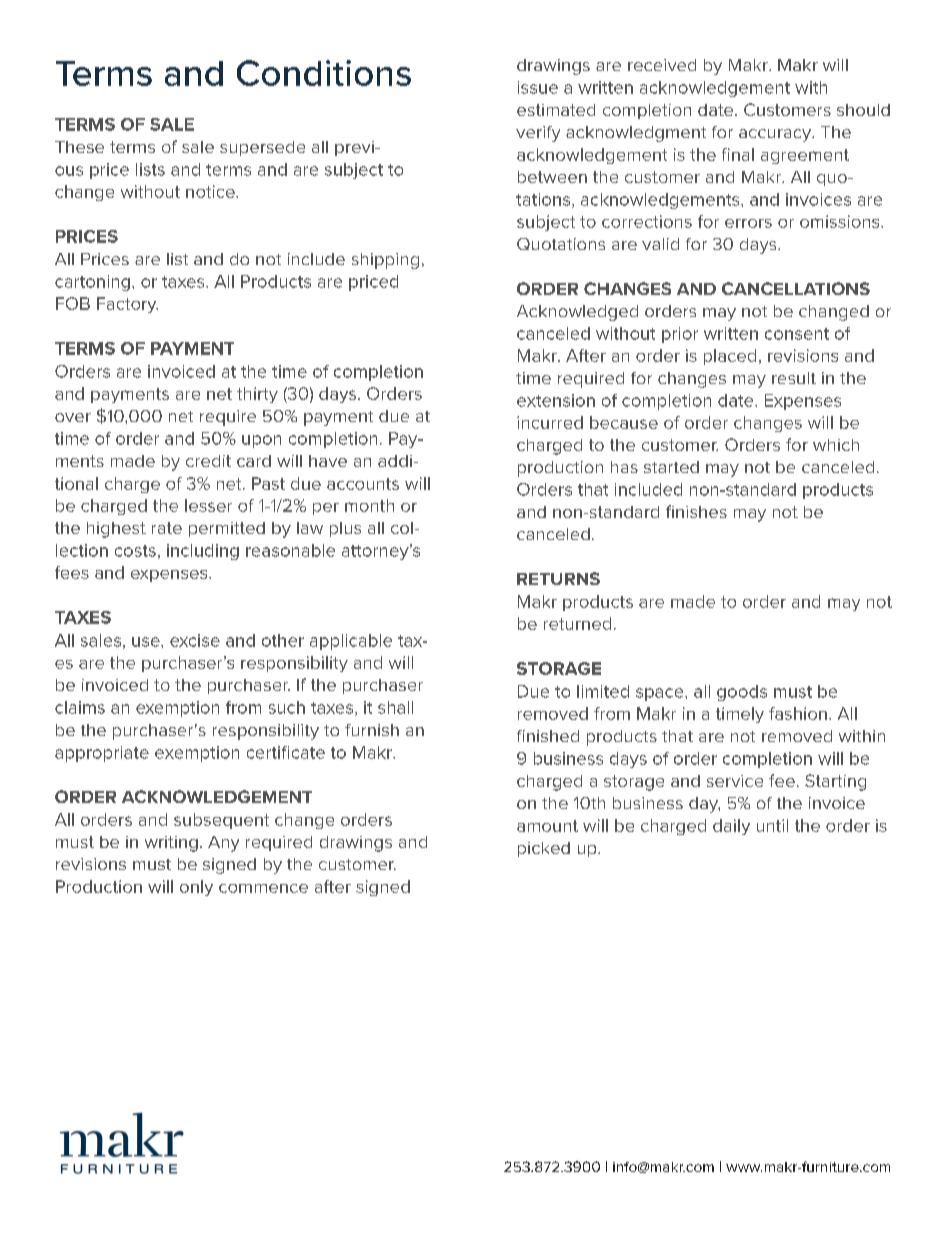  I want to click on Factory, so click(127, 305).
